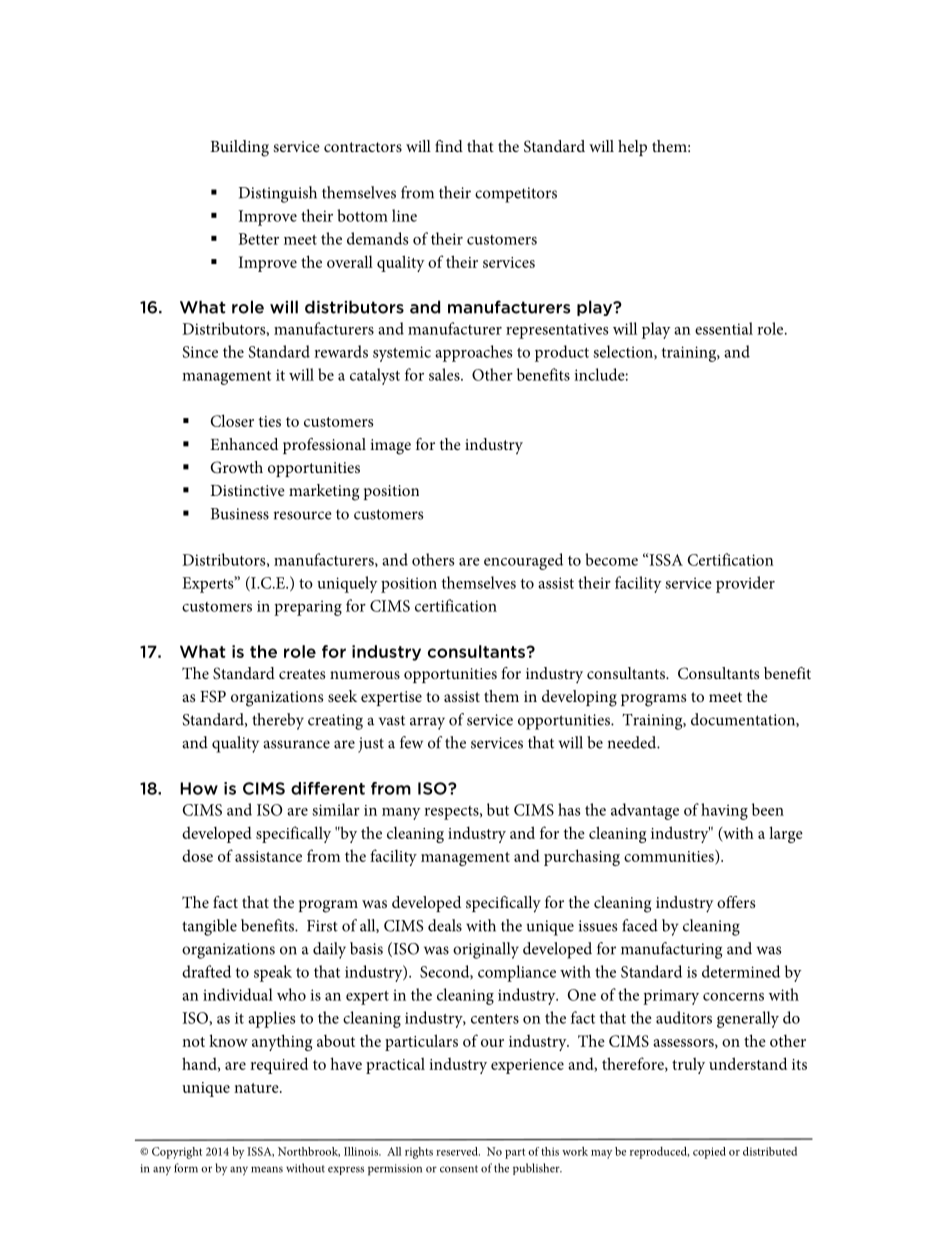 Image resolution: width=952 pixels, height=1233 pixels. I want to click on Closer, so click(232, 420).
